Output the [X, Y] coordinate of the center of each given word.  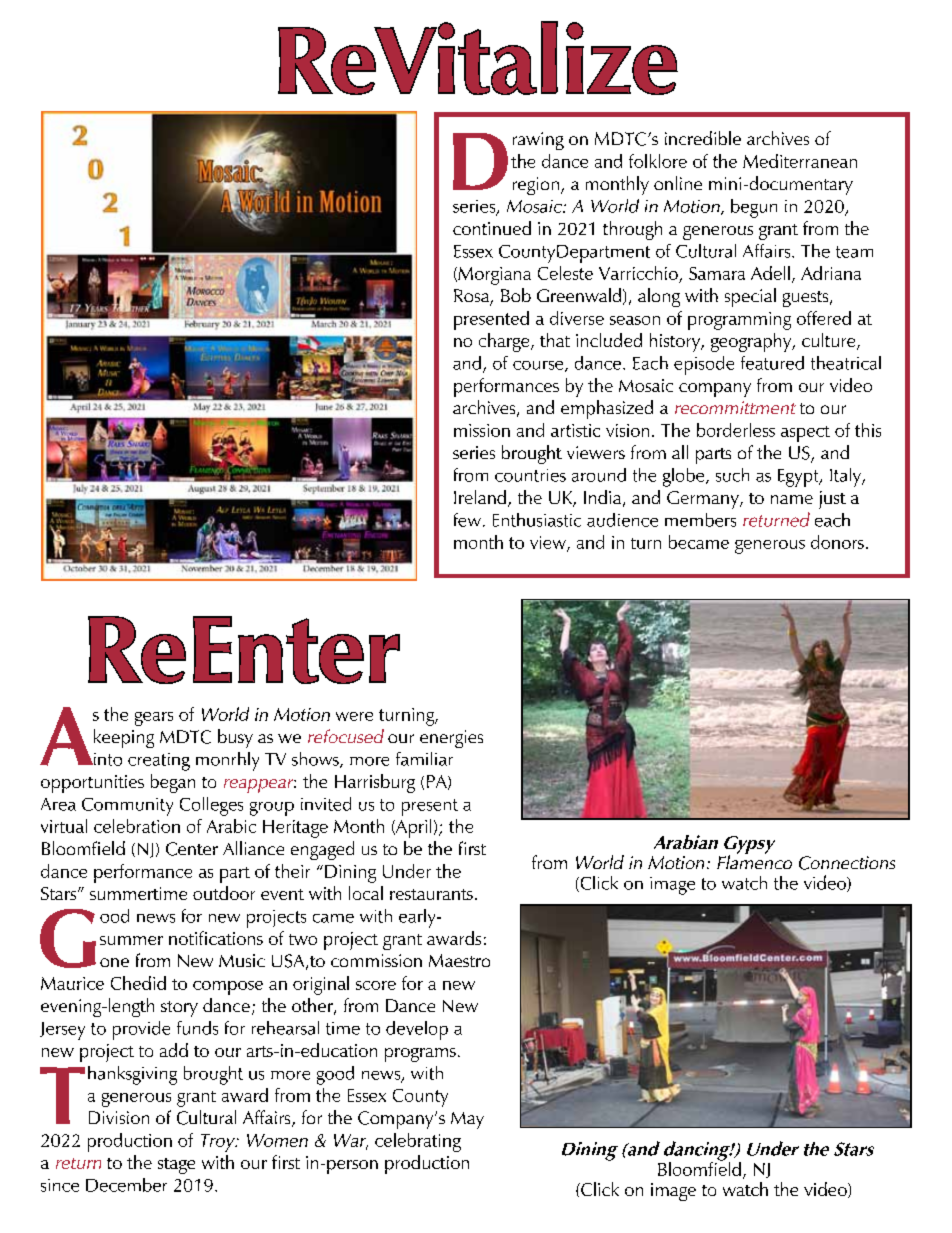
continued [492, 228]
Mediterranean [800, 161]
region [536, 186]
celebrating [418, 1142]
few [467, 520]
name [792, 499]
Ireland [480, 497]
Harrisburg [375, 783]
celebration [137, 826]
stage [176, 1166]
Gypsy [749, 846]
